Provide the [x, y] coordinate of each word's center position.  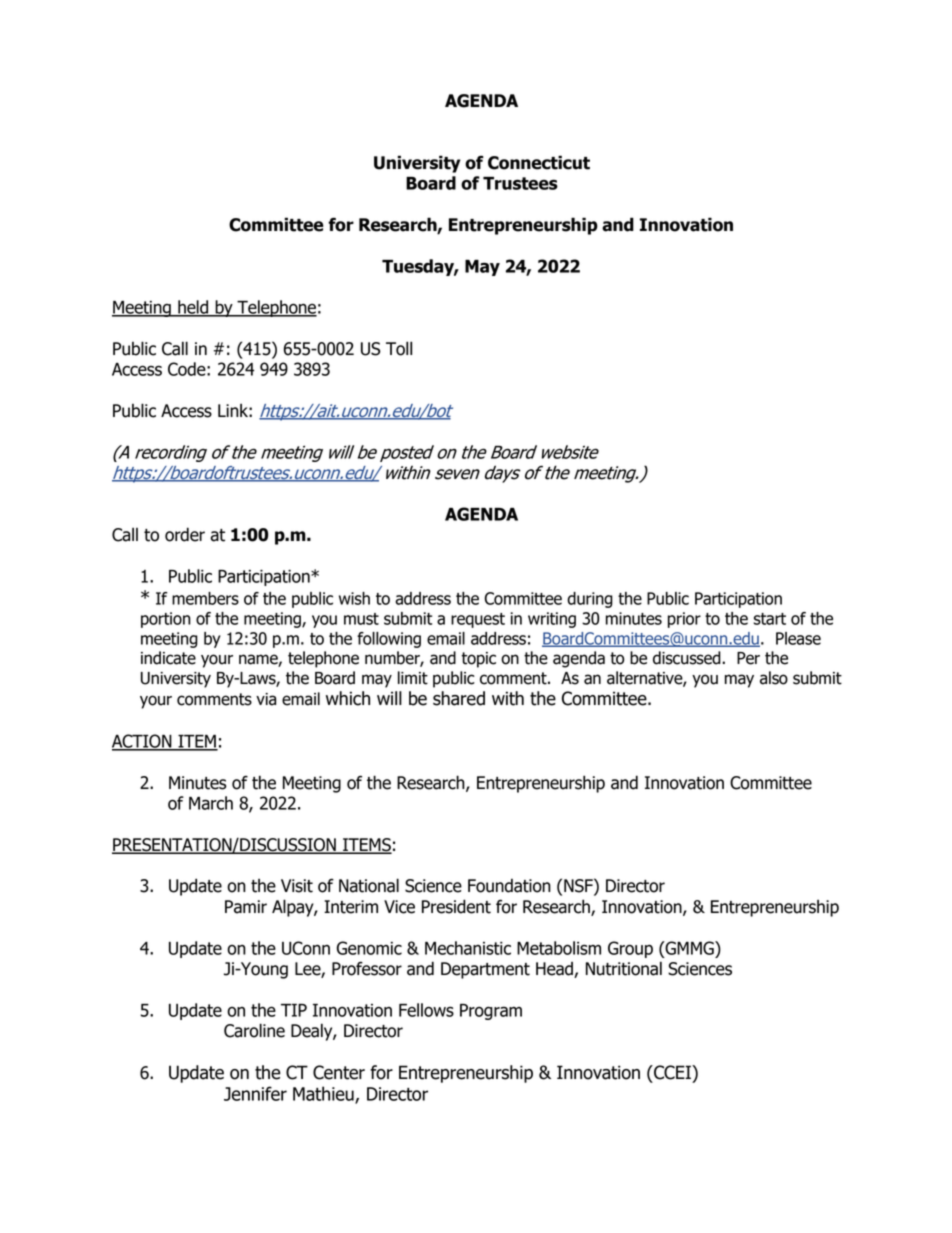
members [205, 598]
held [193, 308]
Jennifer [255, 1093]
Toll [399, 348]
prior [684, 620]
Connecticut [539, 162]
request [478, 620]
